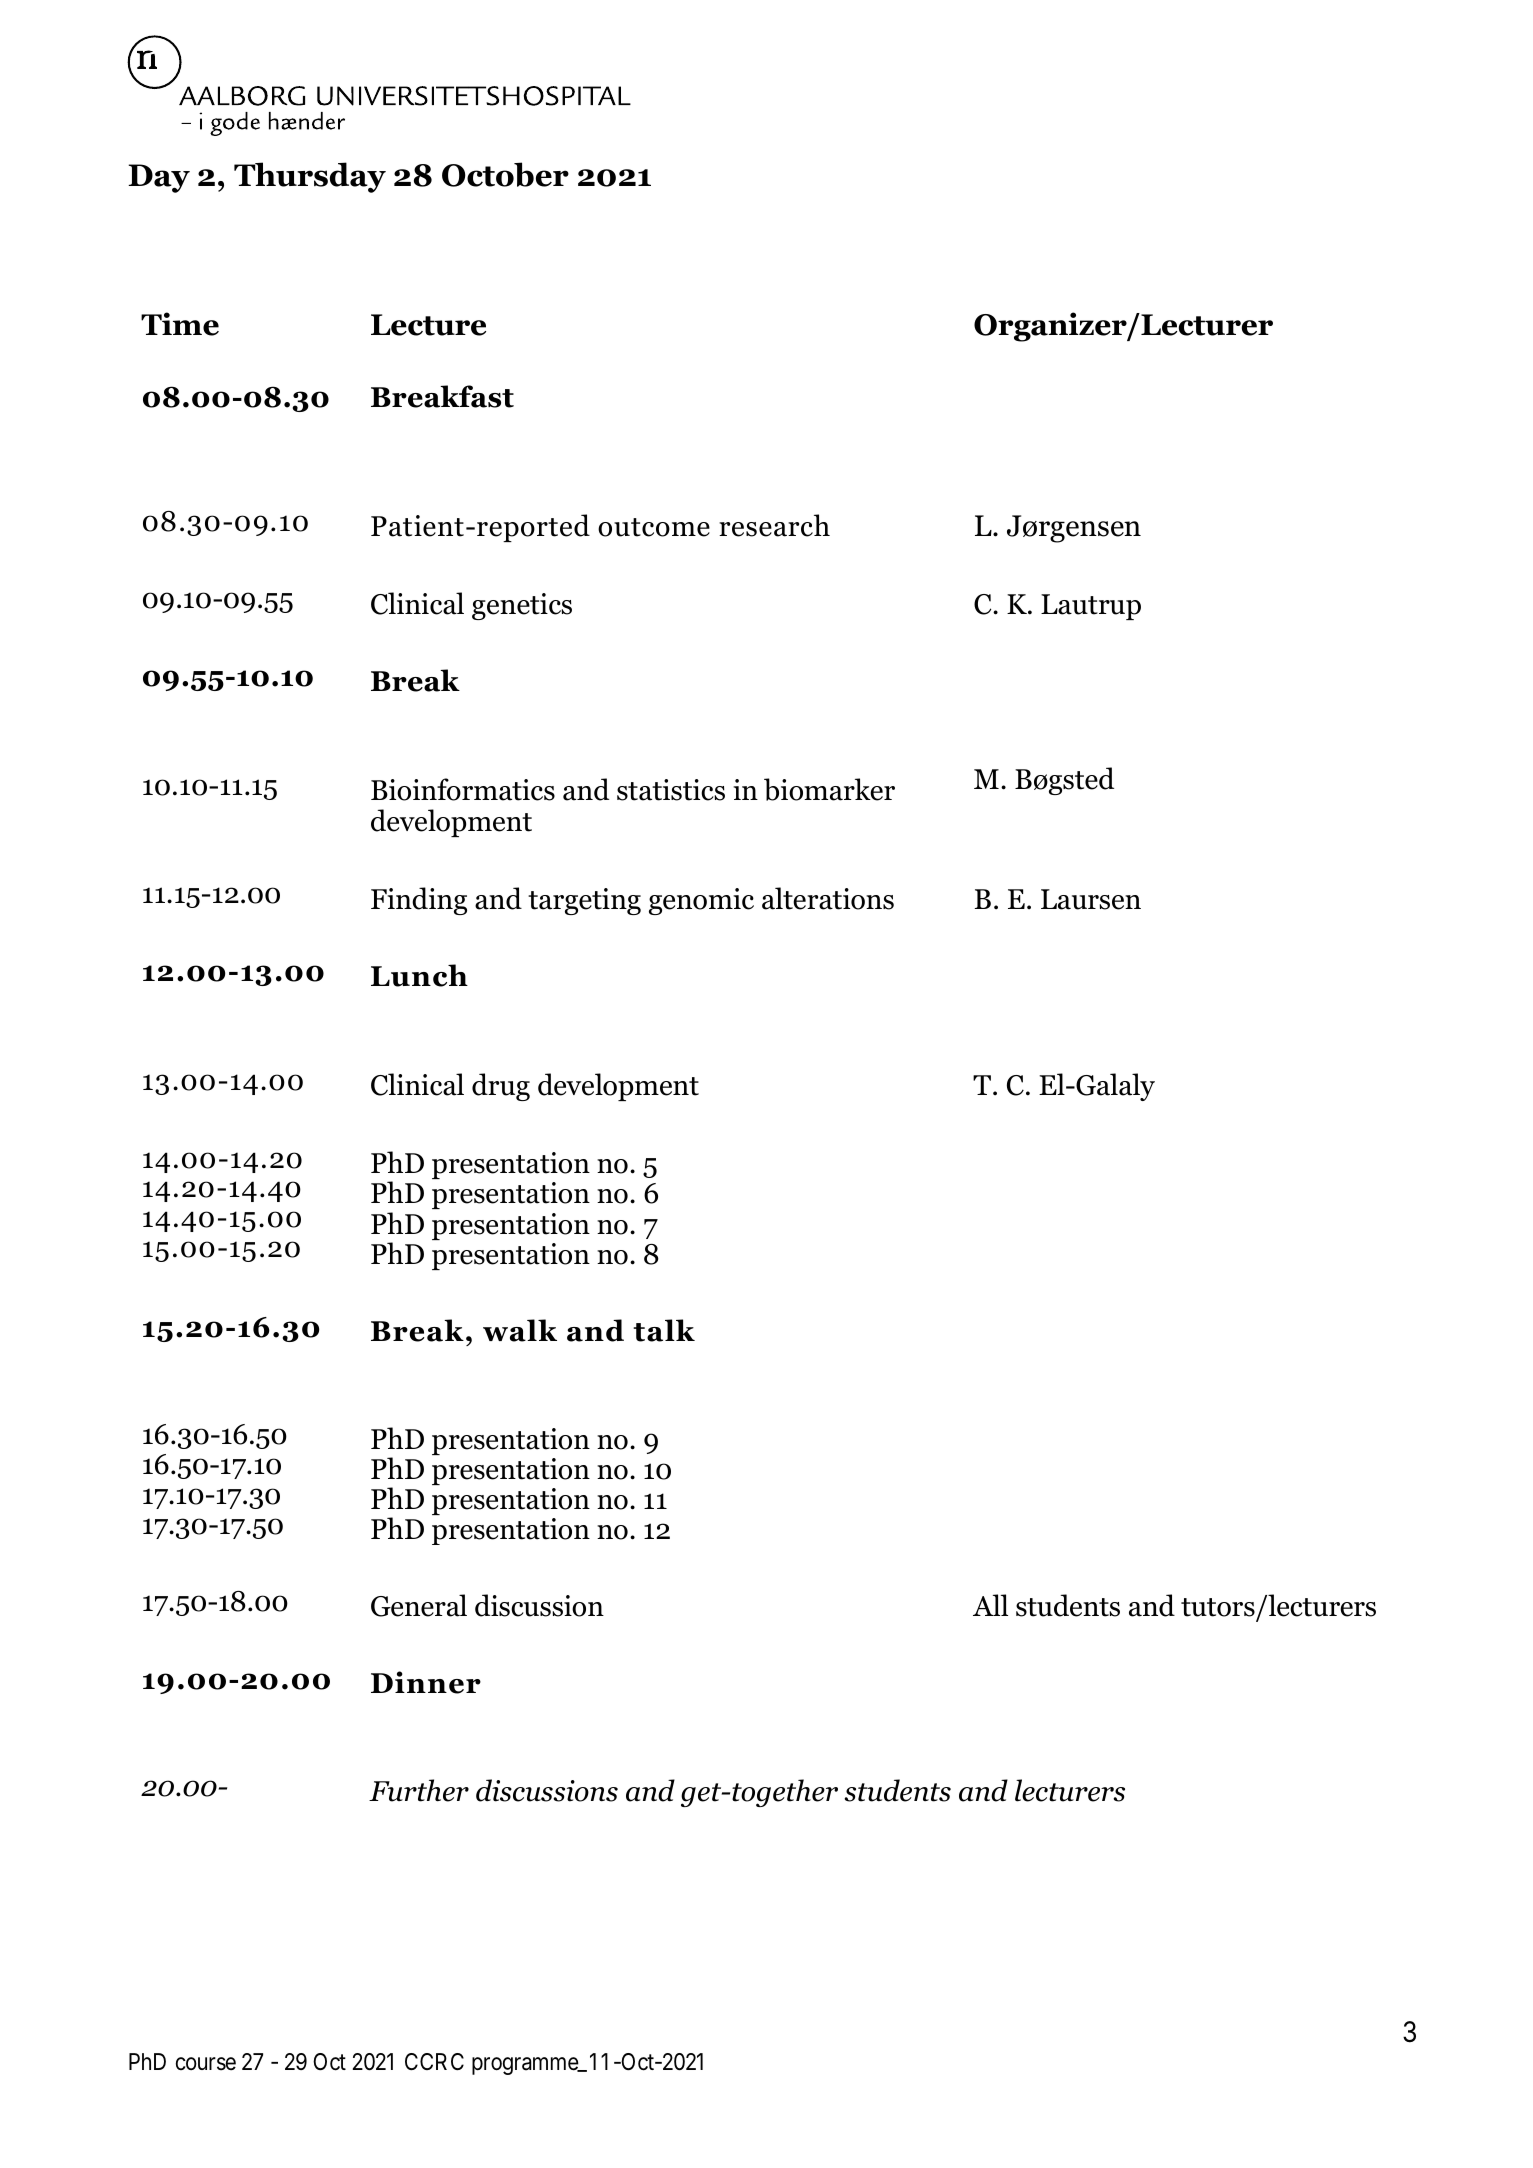 This screenshot has height=2168, width=1533. I want to click on Lunch, so click(419, 975).
